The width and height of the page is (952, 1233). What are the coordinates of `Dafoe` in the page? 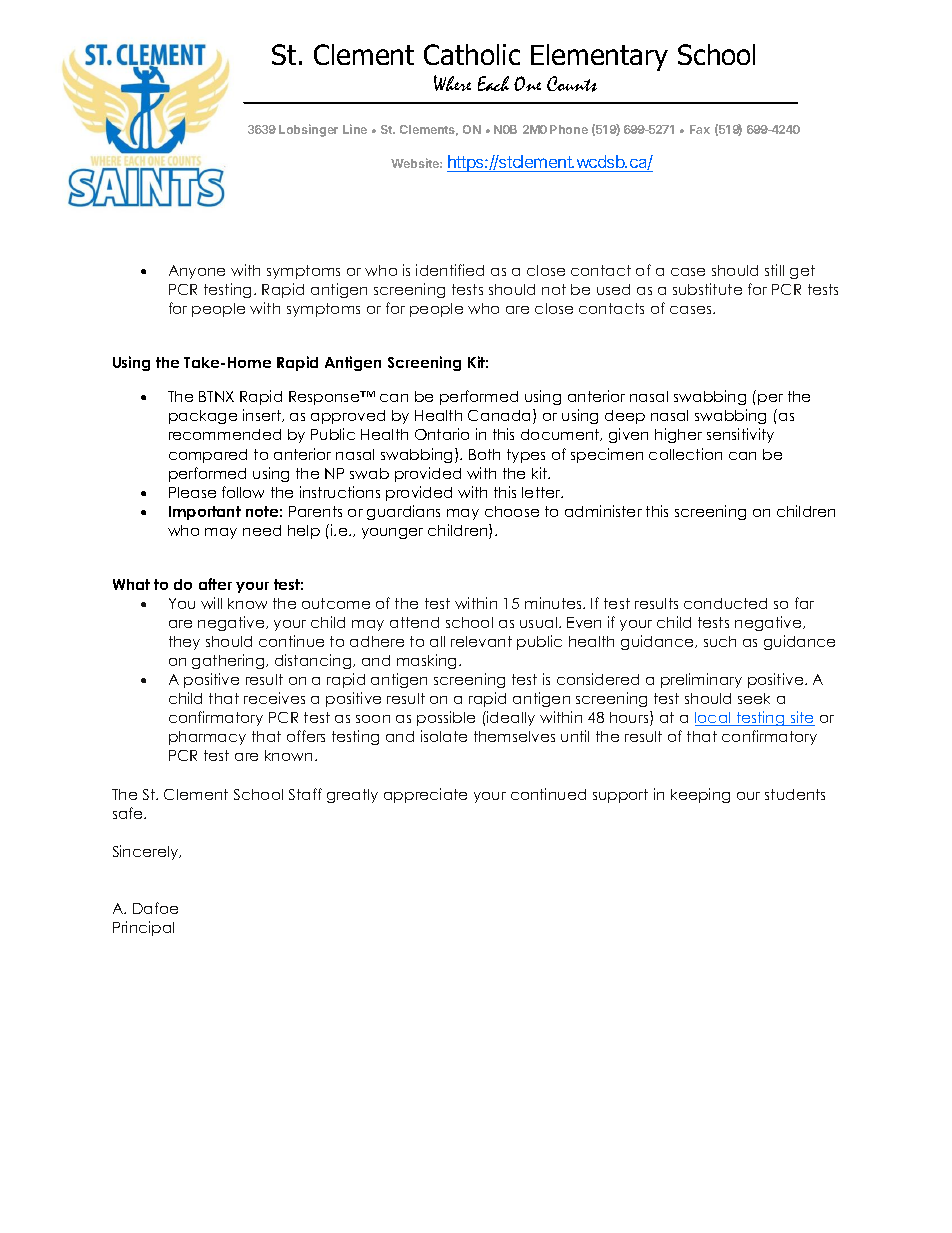 It's located at (155, 908).
